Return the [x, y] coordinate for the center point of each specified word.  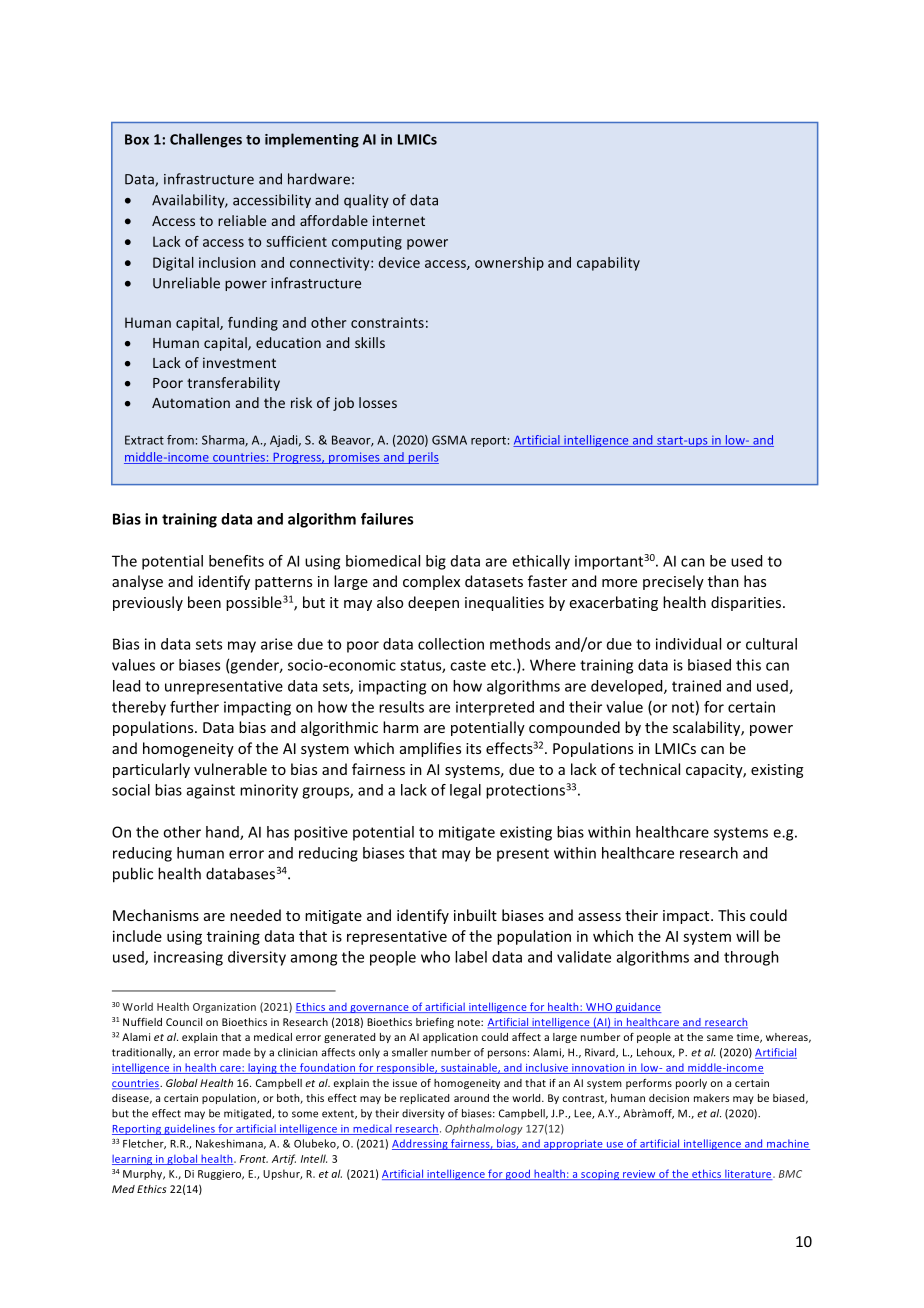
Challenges [206, 140]
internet [399, 220]
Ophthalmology [484, 1129]
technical [649, 769]
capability [608, 264]
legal [465, 791]
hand [223, 833]
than [723, 581]
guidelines [189, 1129]
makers [711, 1098]
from [180, 440]
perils [422, 458]
